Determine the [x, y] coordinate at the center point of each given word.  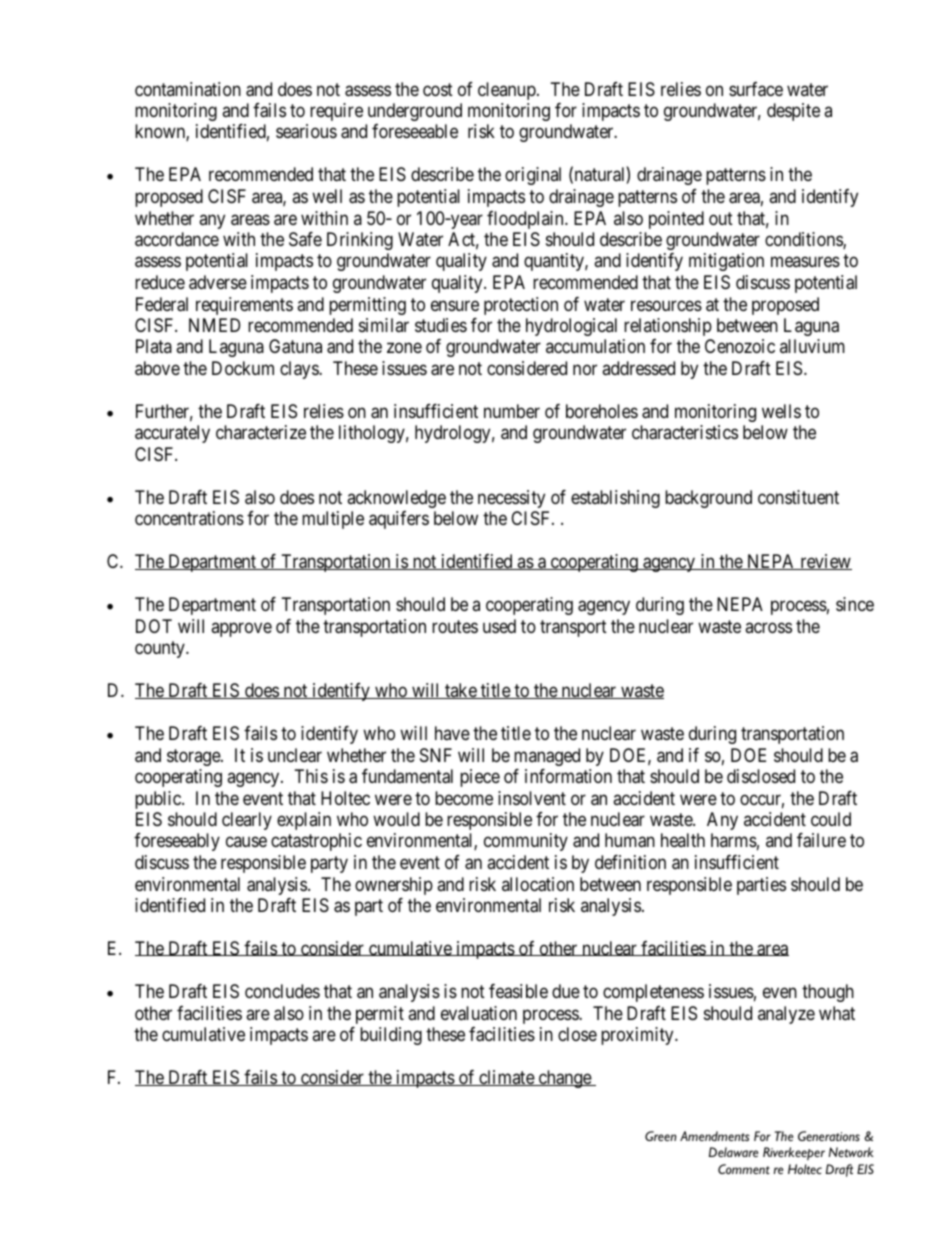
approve [241, 629]
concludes [282, 991]
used [499, 626]
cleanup [508, 91]
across [768, 627]
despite [793, 112]
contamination [188, 89]
